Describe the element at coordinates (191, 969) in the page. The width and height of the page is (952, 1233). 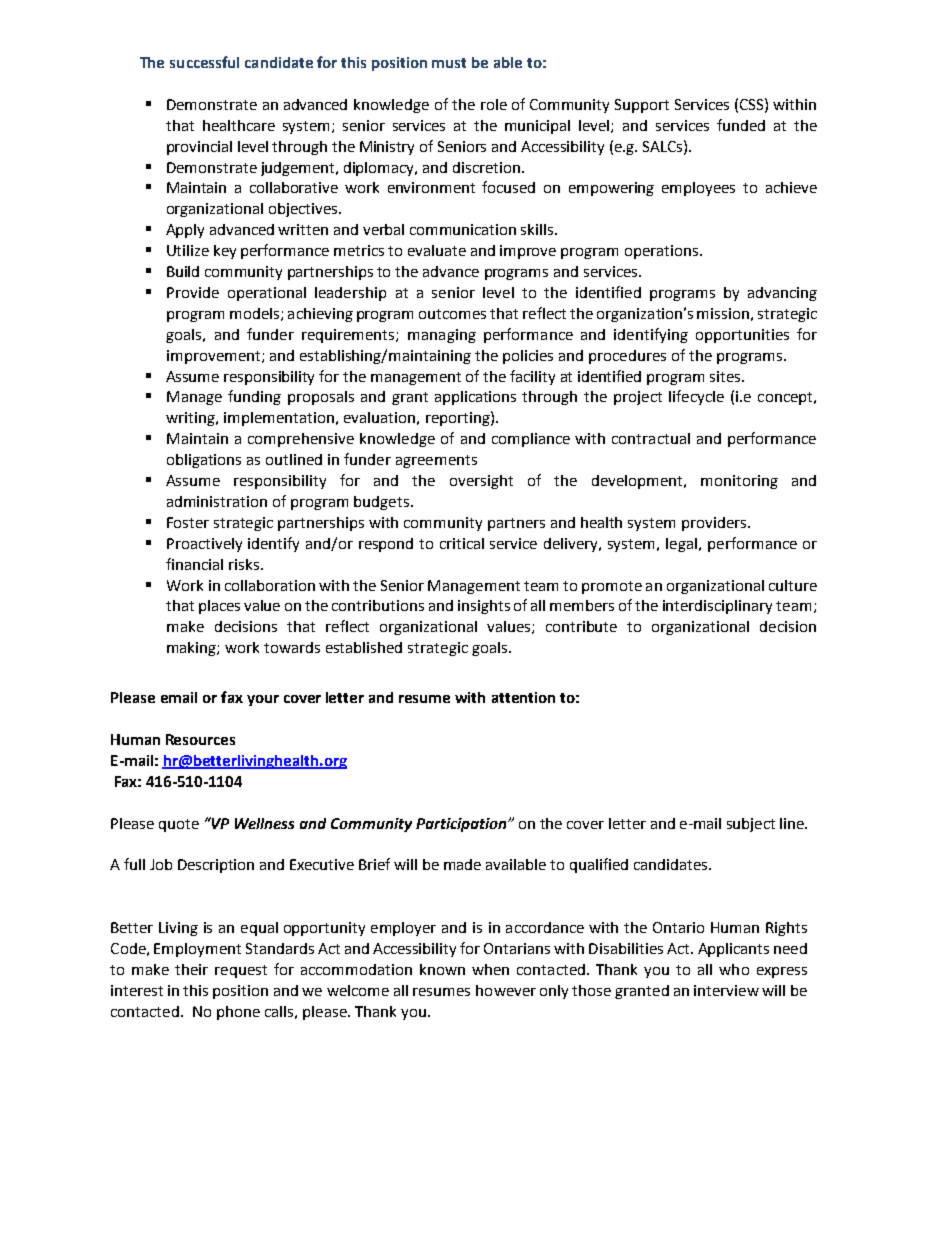
I see `their` at that location.
